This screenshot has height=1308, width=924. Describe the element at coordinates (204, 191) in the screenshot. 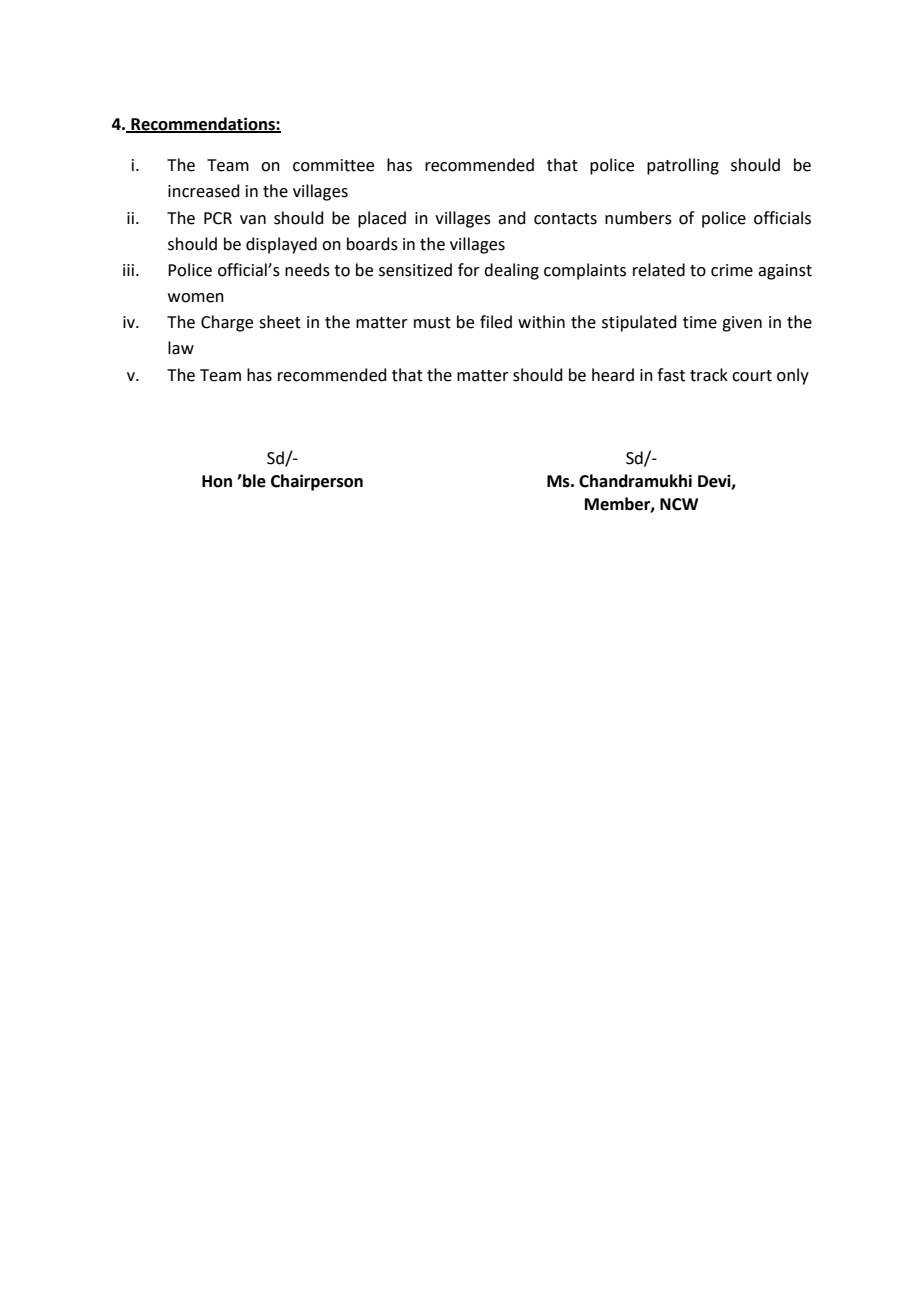

I see `increased` at that location.
